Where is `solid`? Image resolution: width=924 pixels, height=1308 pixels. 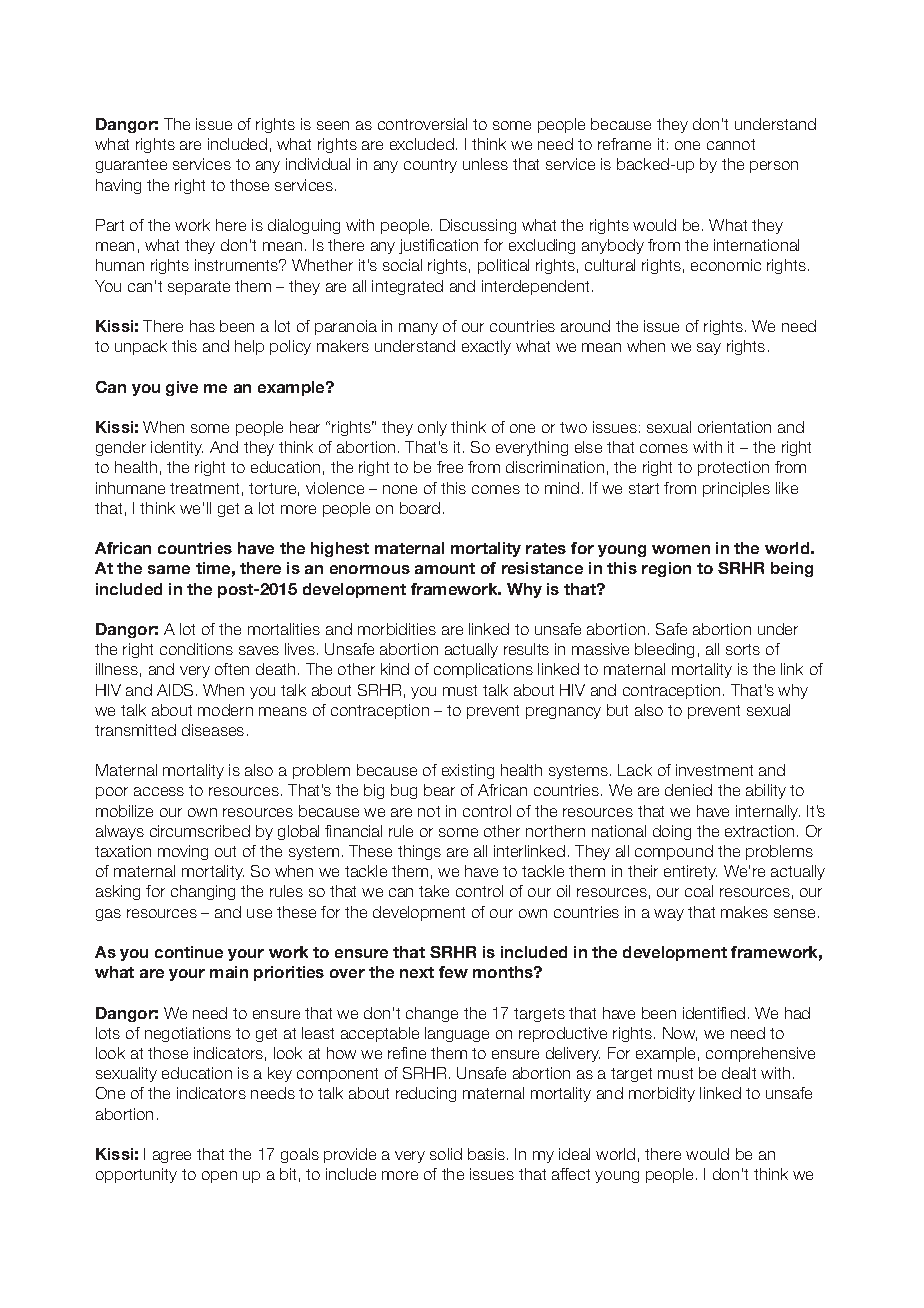 solid is located at coordinates (446, 1154).
